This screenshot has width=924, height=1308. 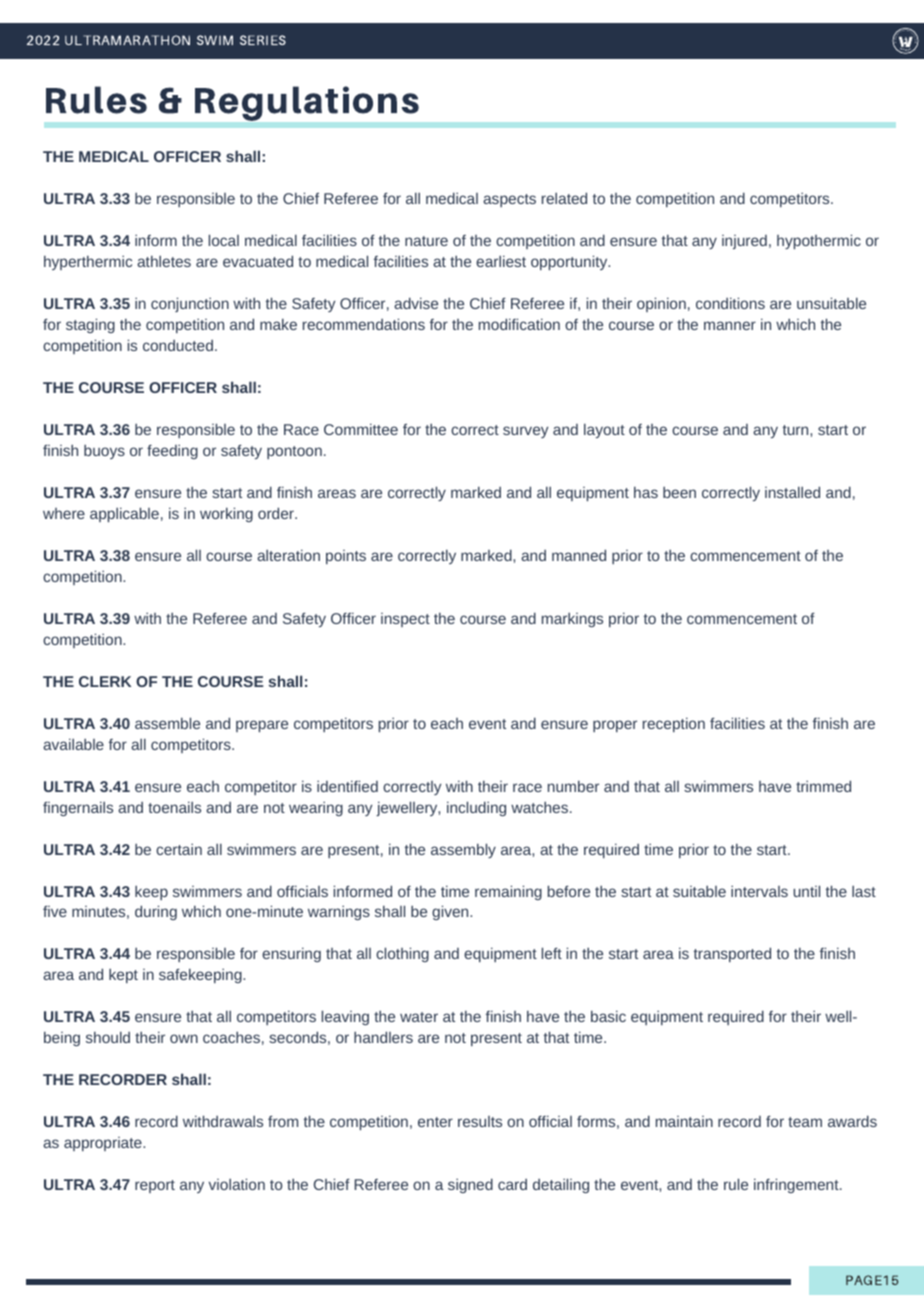 I want to click on report, so click(x=155, y=1186).
